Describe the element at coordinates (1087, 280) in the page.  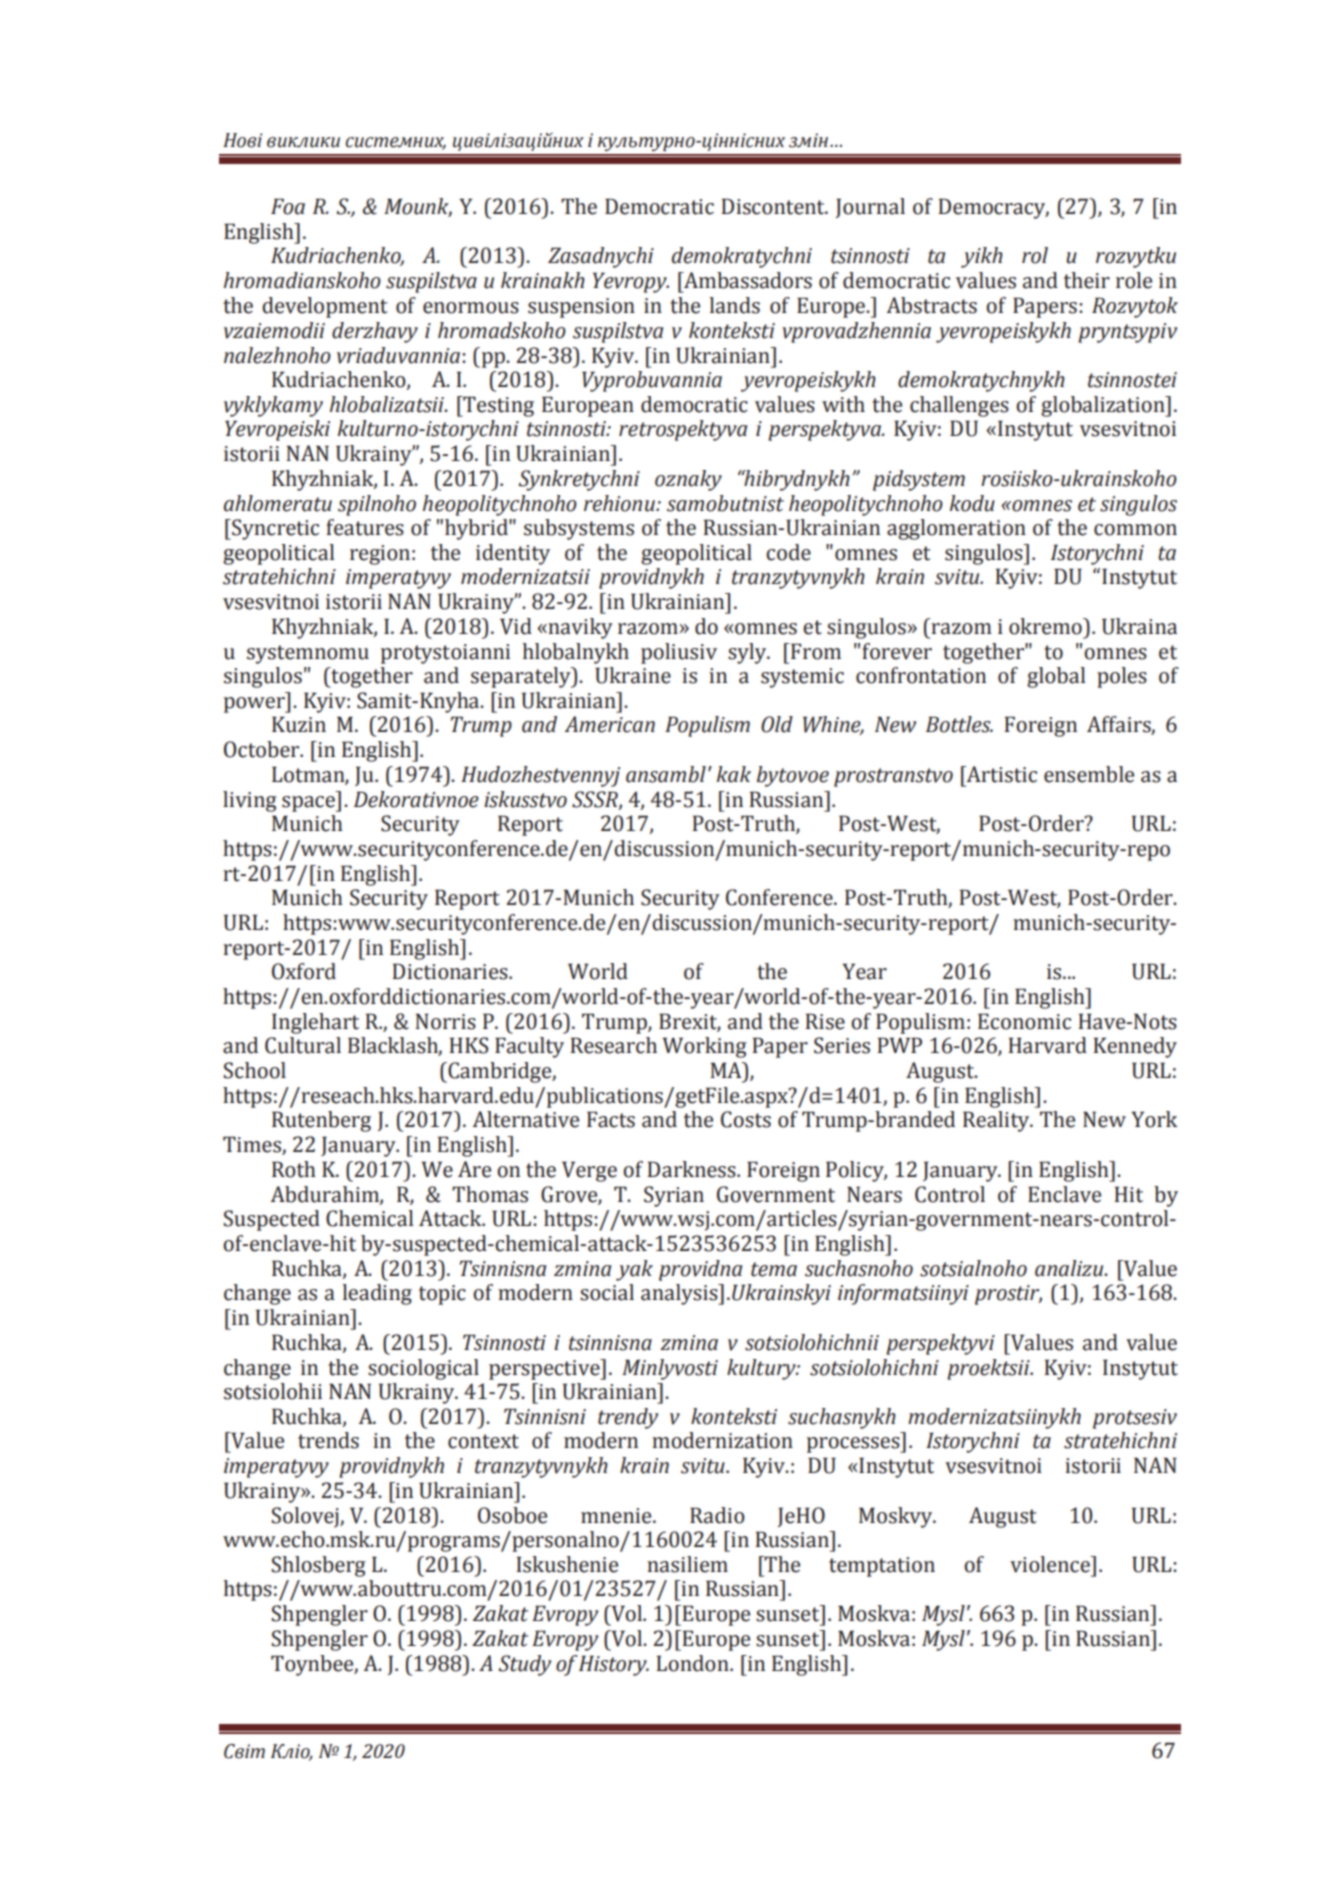
I see `their` at that location.
